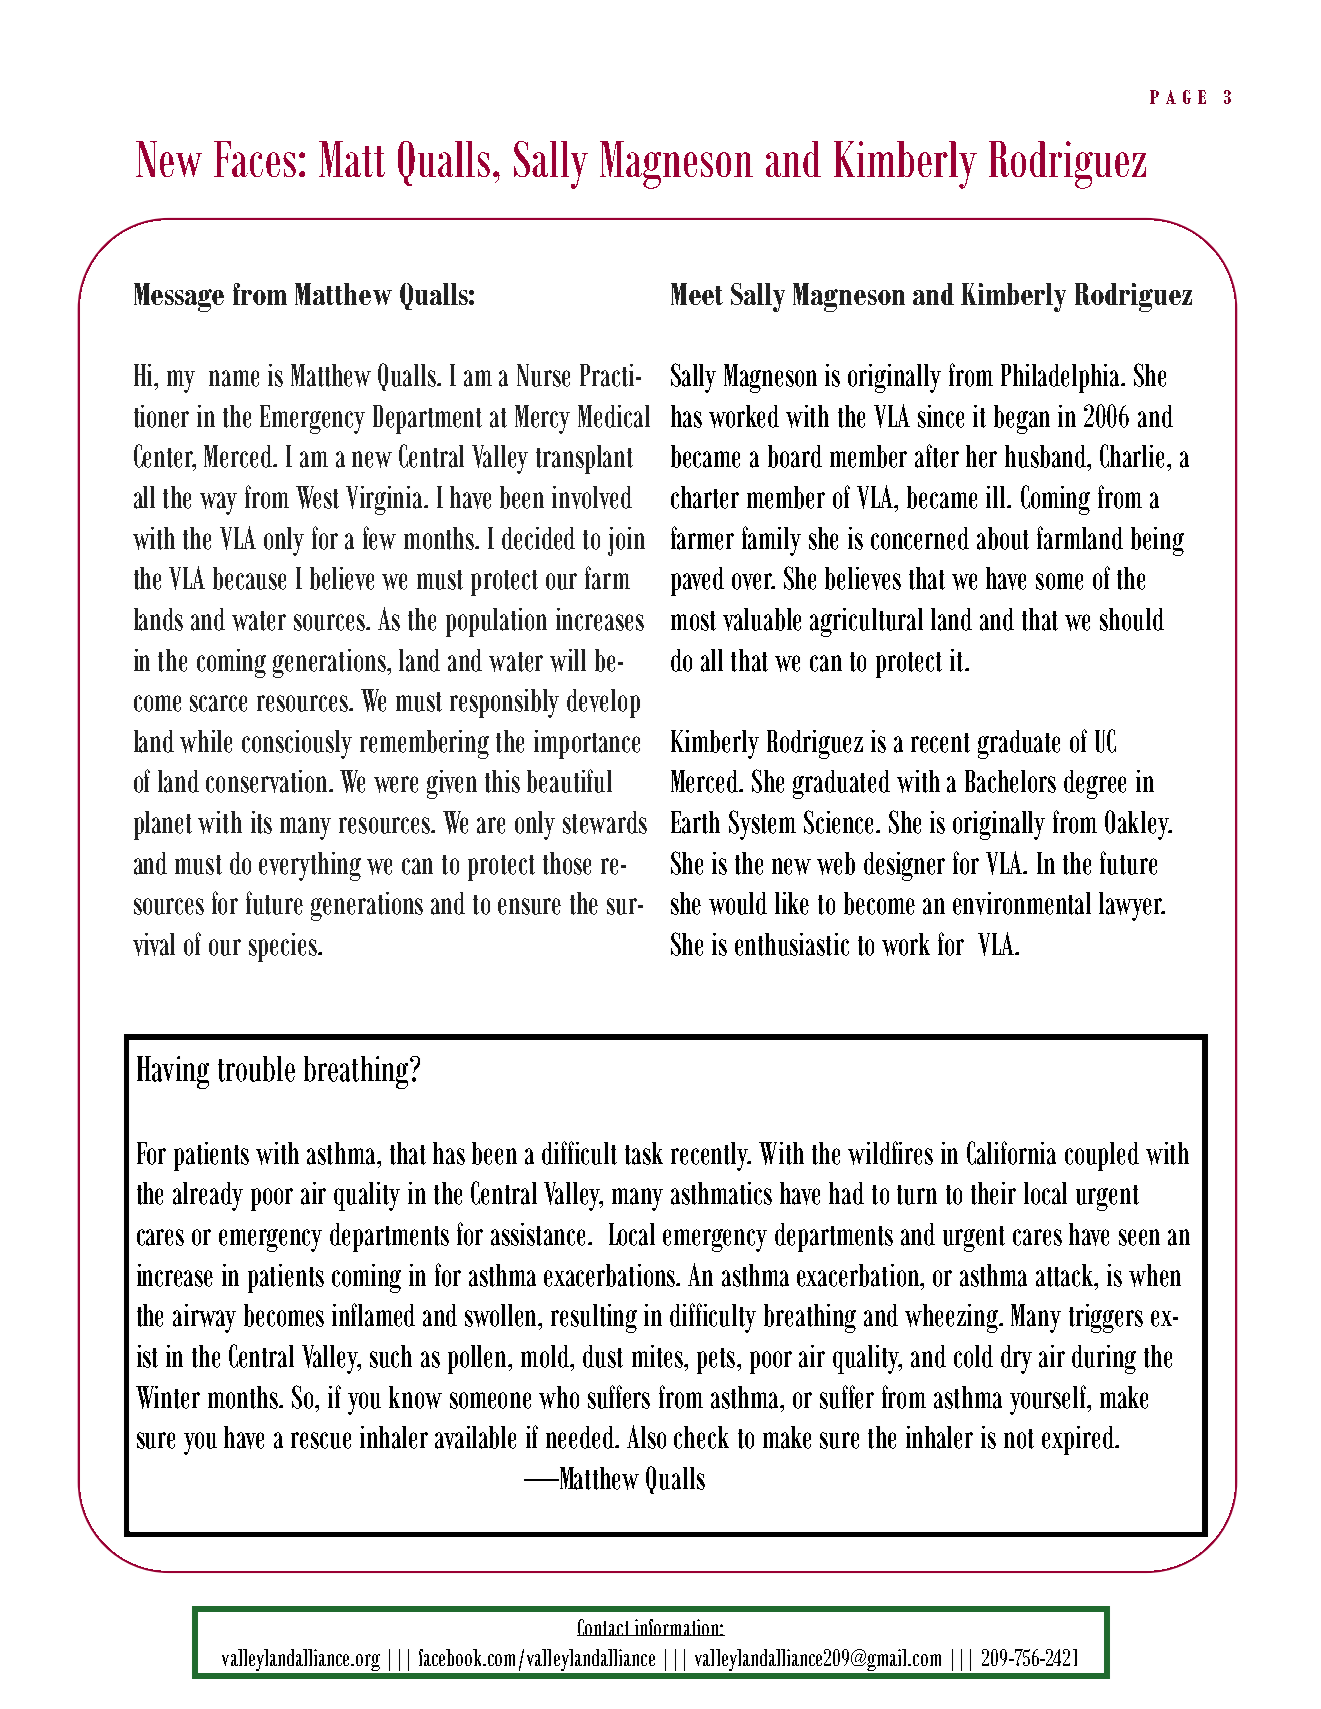  I want to click on Faces, so click(255, 159).
